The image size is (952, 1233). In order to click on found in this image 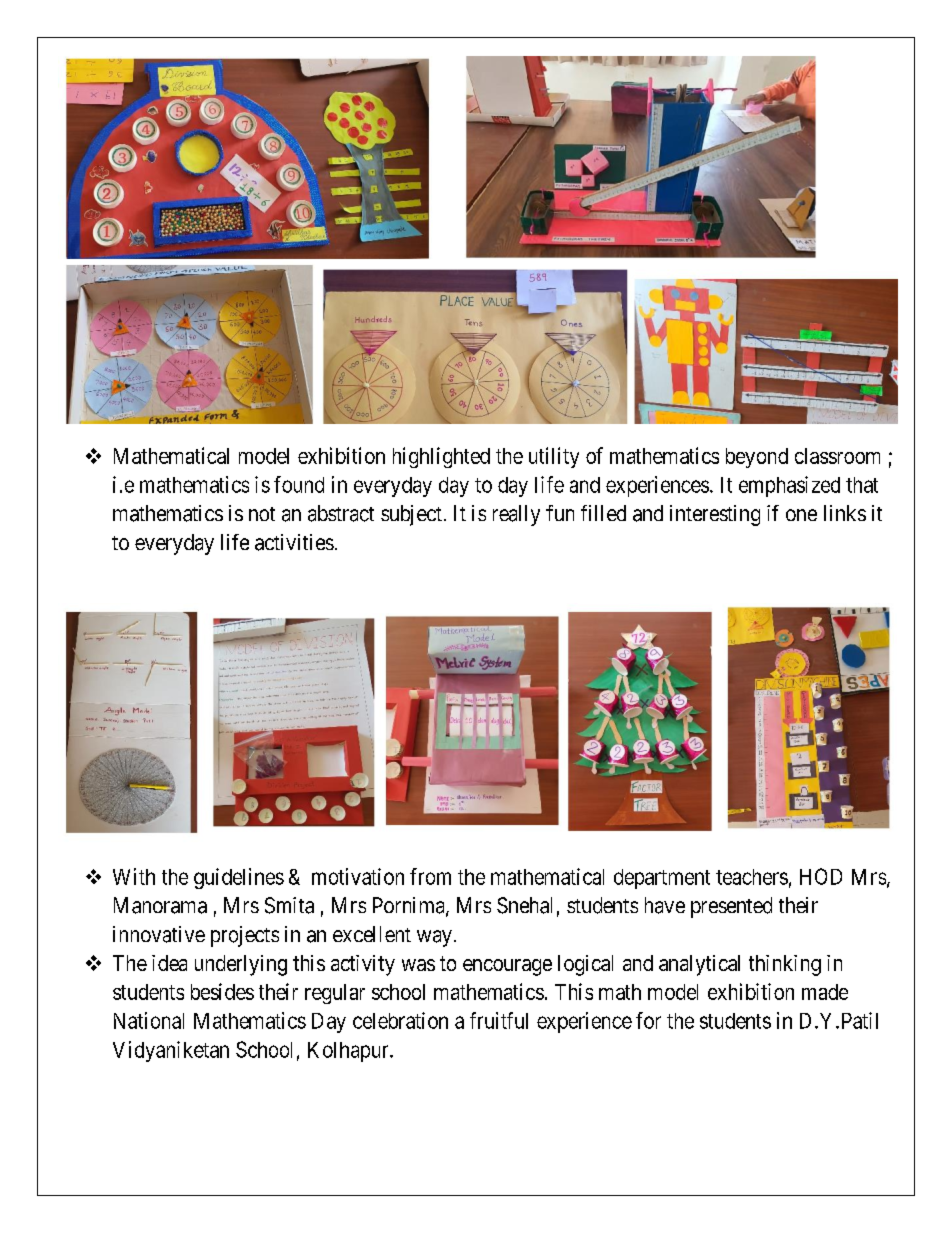, I will do `click(299, 484)`.
